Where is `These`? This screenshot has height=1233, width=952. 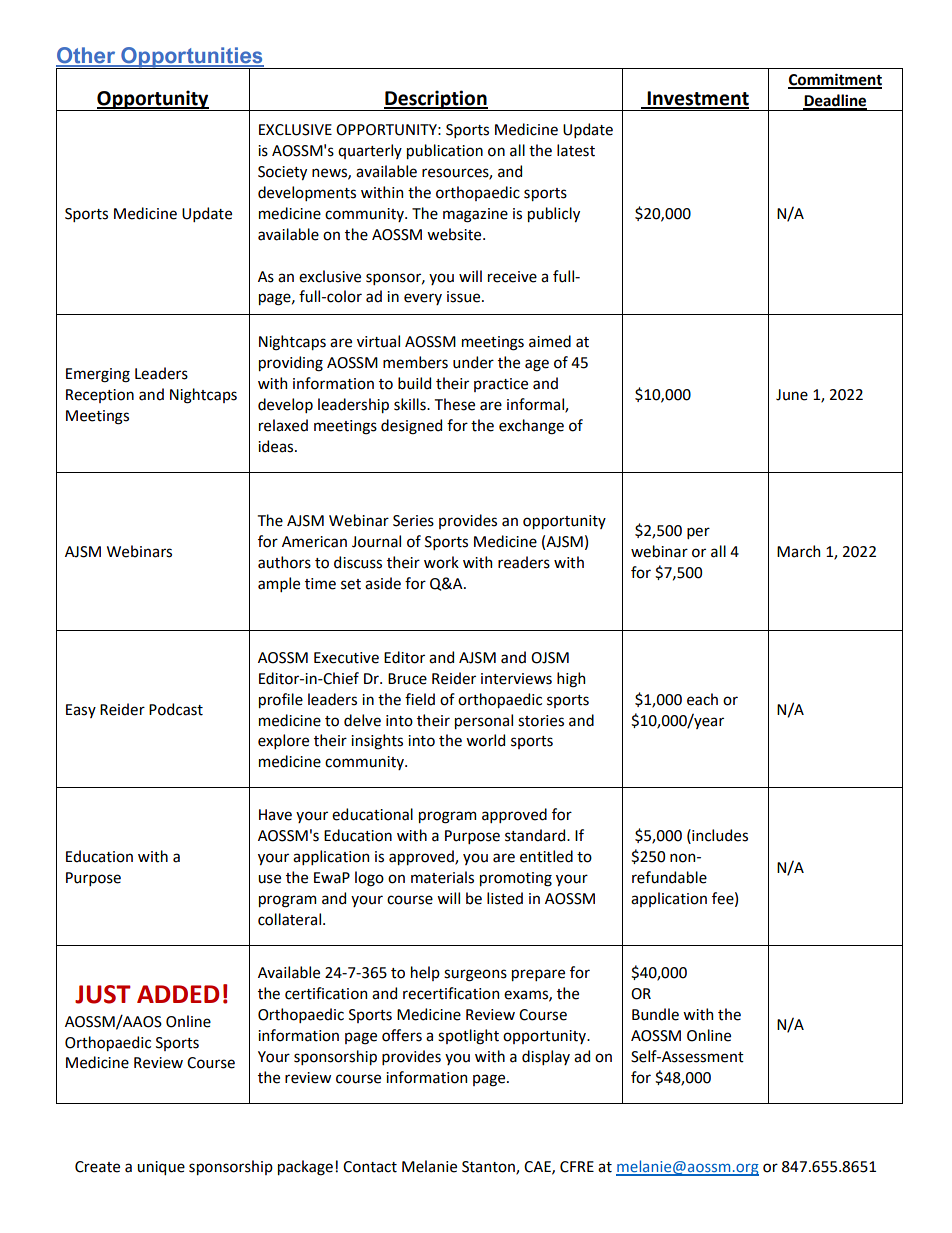 These is located at coordinates (455, 404).
